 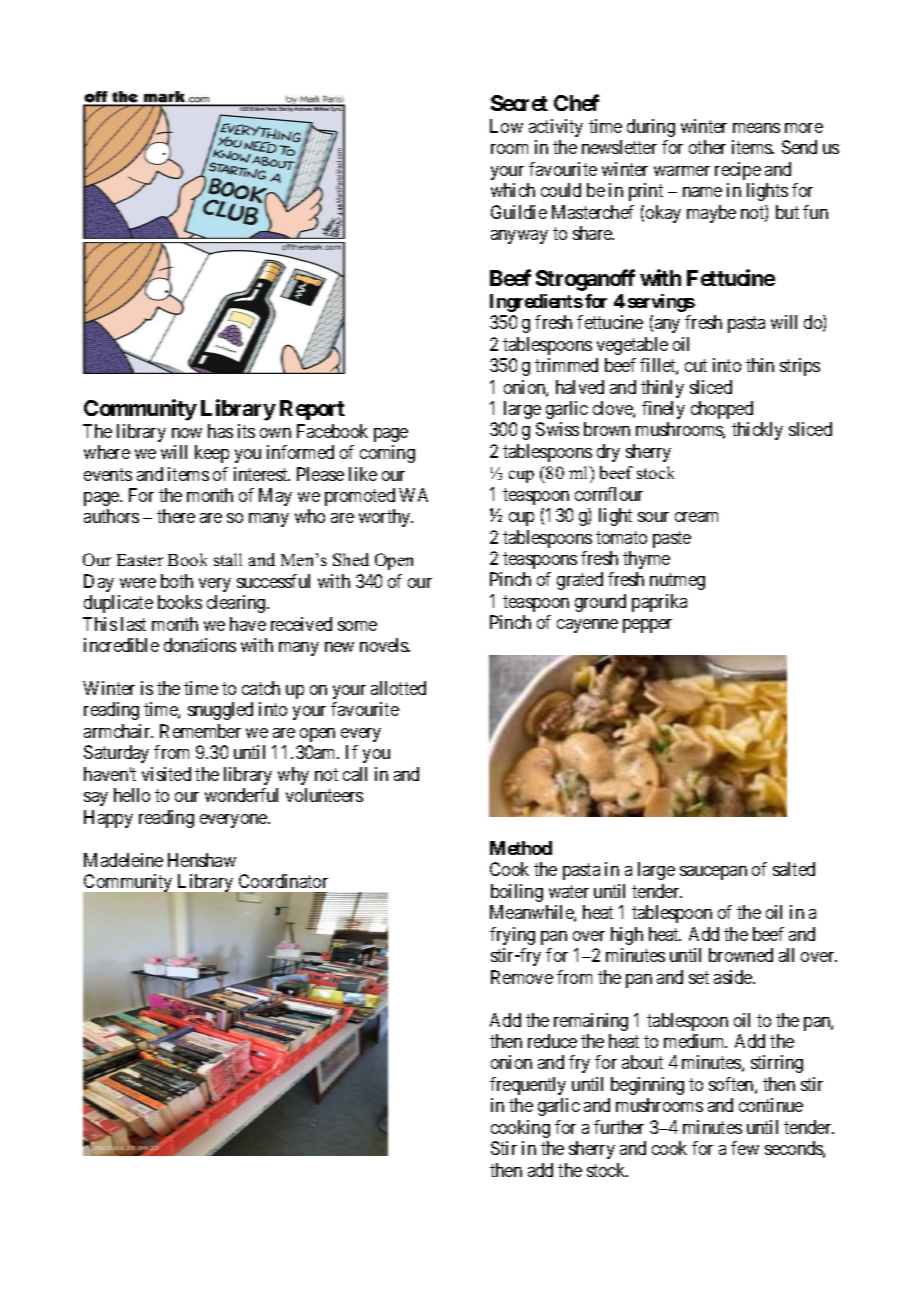 What do you see at coordinates (659, 603) in the screenshot?
I see `paprika` at bounding box center [659, 603].
